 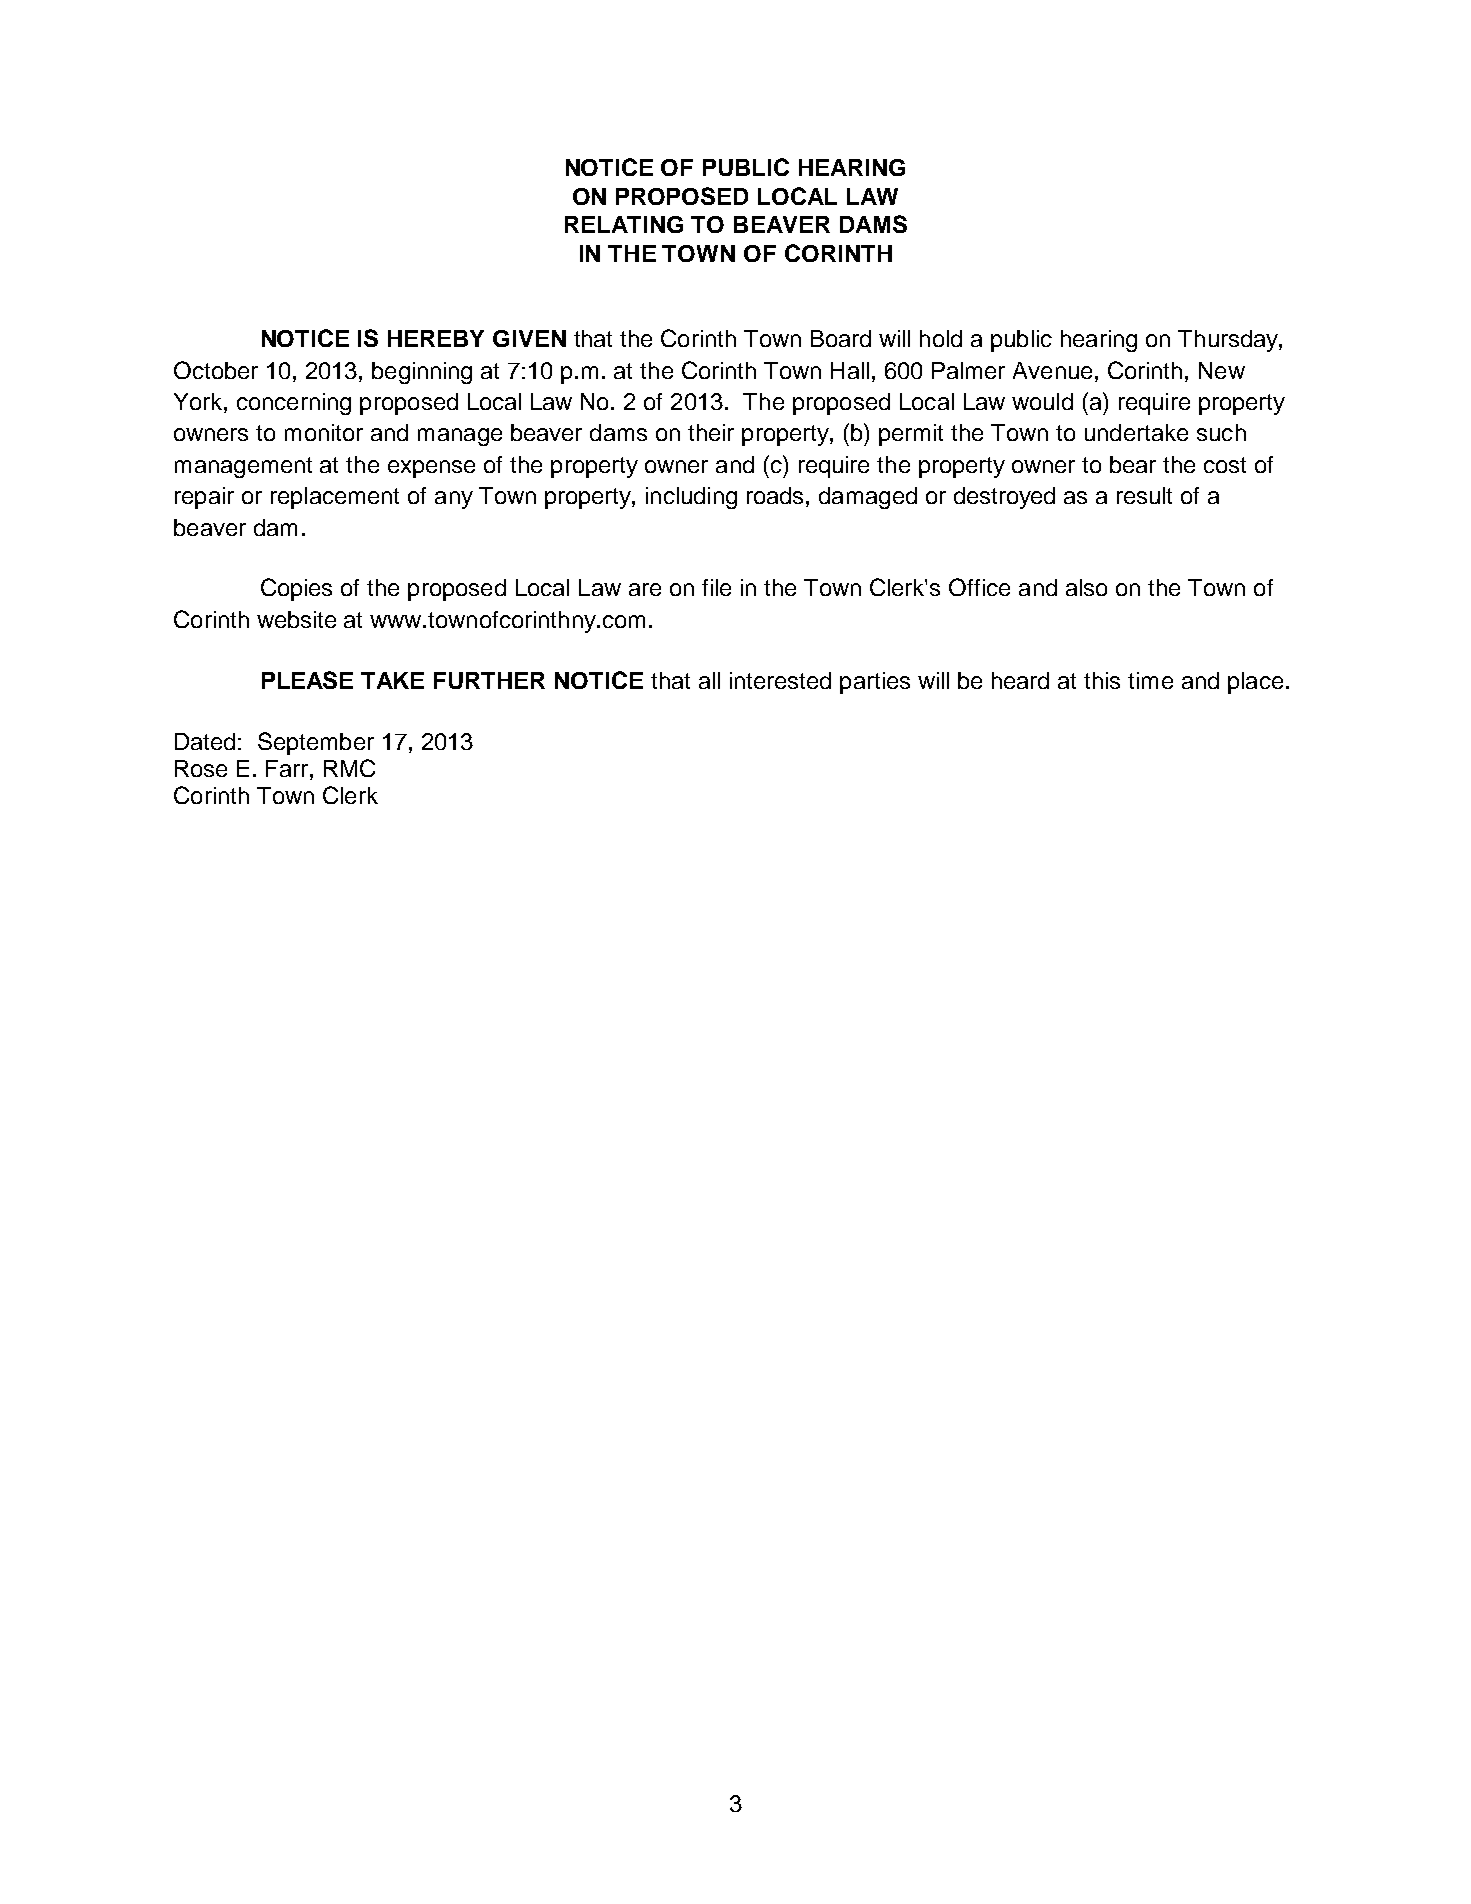 What do you see at coordinates (1086, 587) in the screenshot?
I see `also` at bounding box center [1086, 587].
